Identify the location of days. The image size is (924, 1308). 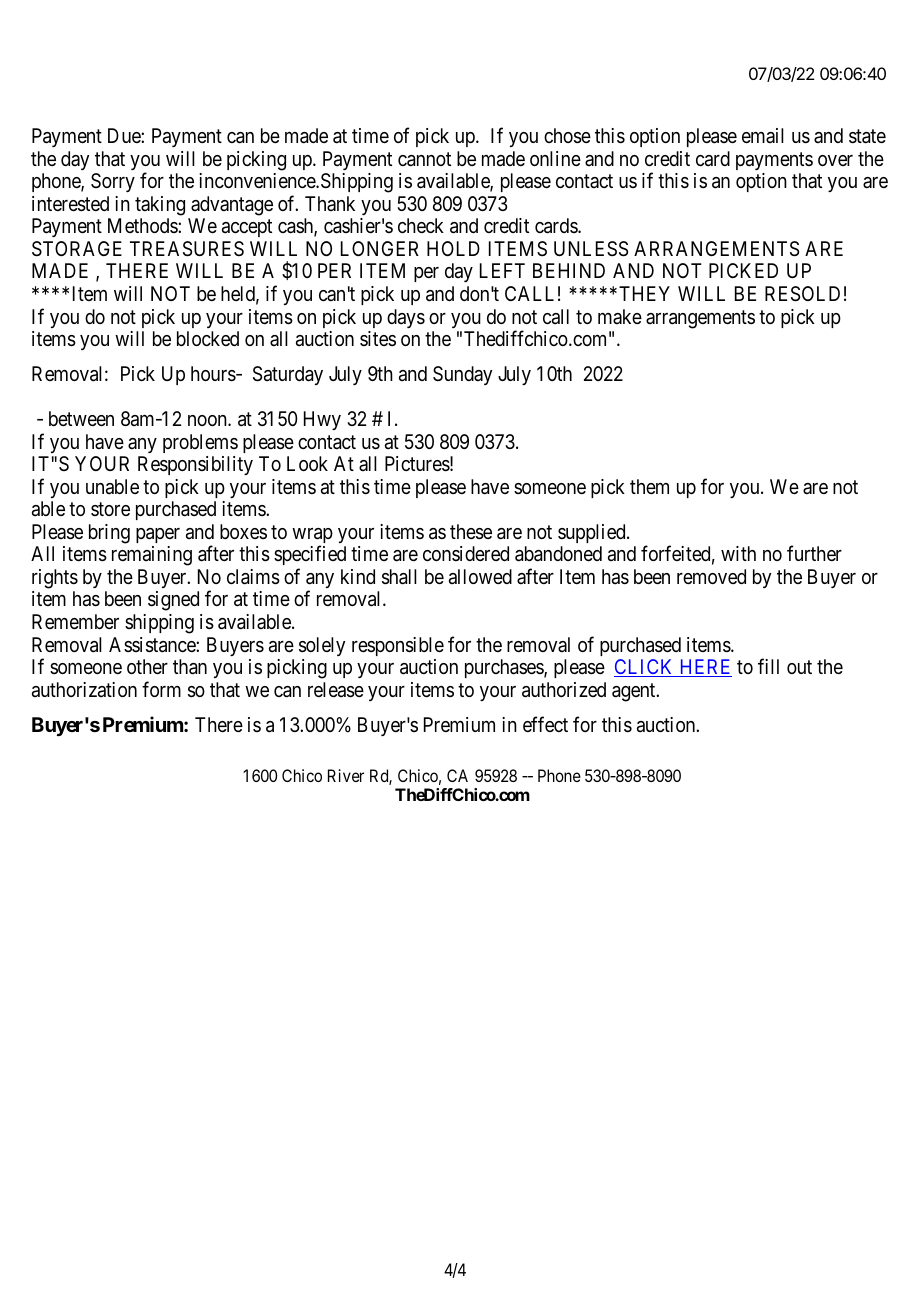
(406, 318).
